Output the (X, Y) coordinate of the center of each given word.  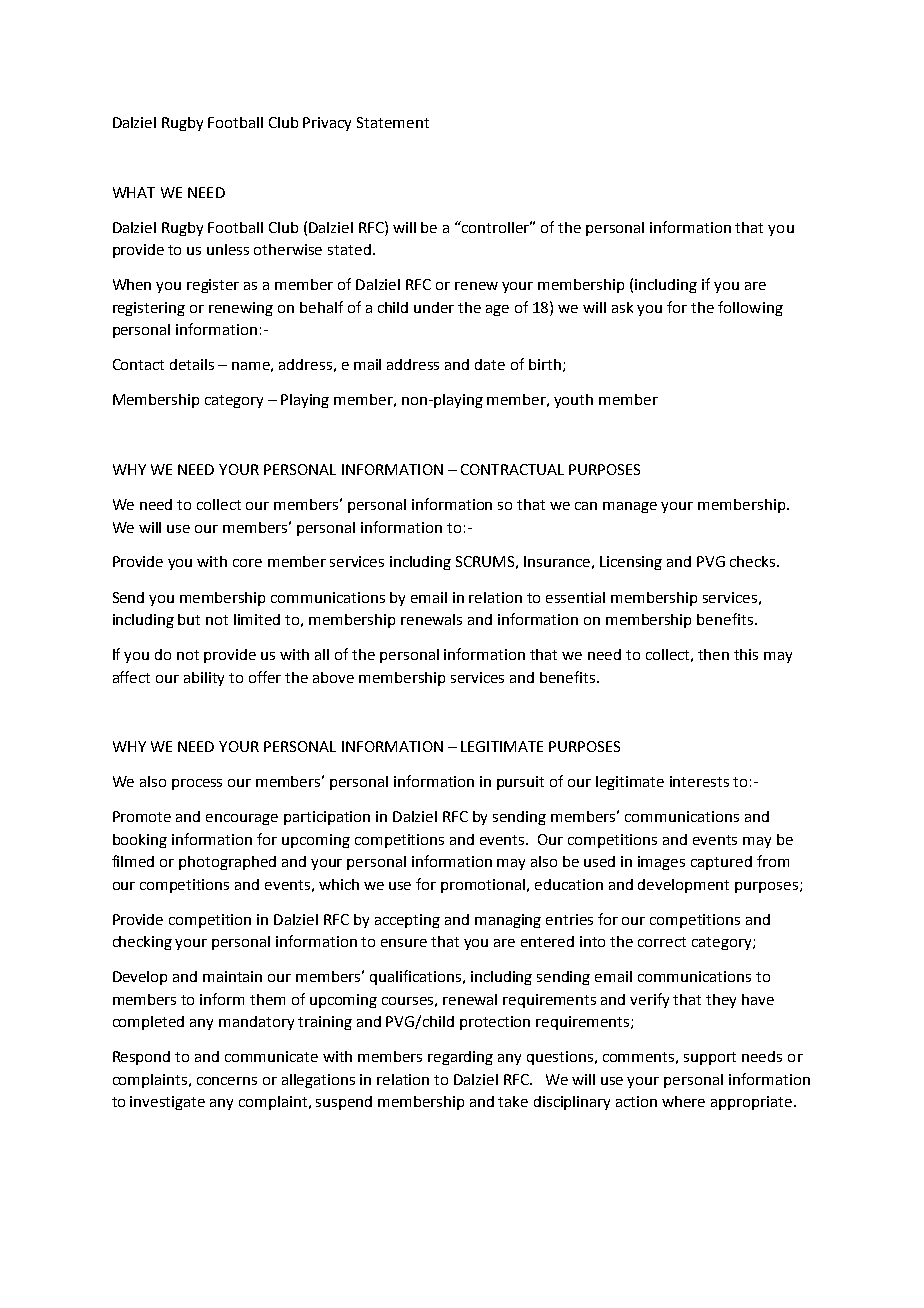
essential (575, 597)
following (750, 308)
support (710, 1058)
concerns (227, 1081)
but (189, 619)
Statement (393, 122)
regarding (460, 1058)
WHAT (134, 192)
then (713, 654)
